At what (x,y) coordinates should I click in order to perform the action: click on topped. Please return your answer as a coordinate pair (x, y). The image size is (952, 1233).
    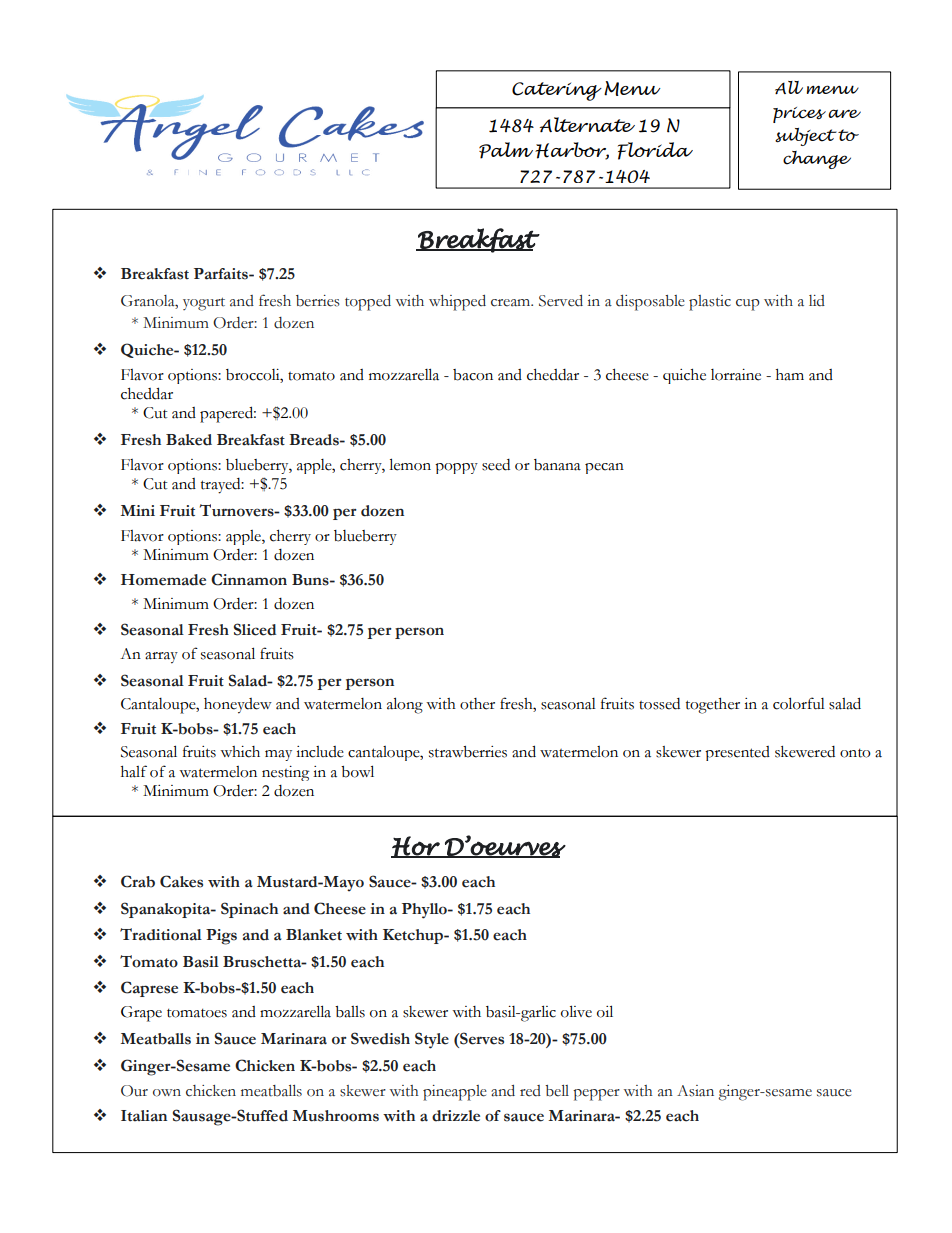
    Looking at the image, I should click on (368, 303).
